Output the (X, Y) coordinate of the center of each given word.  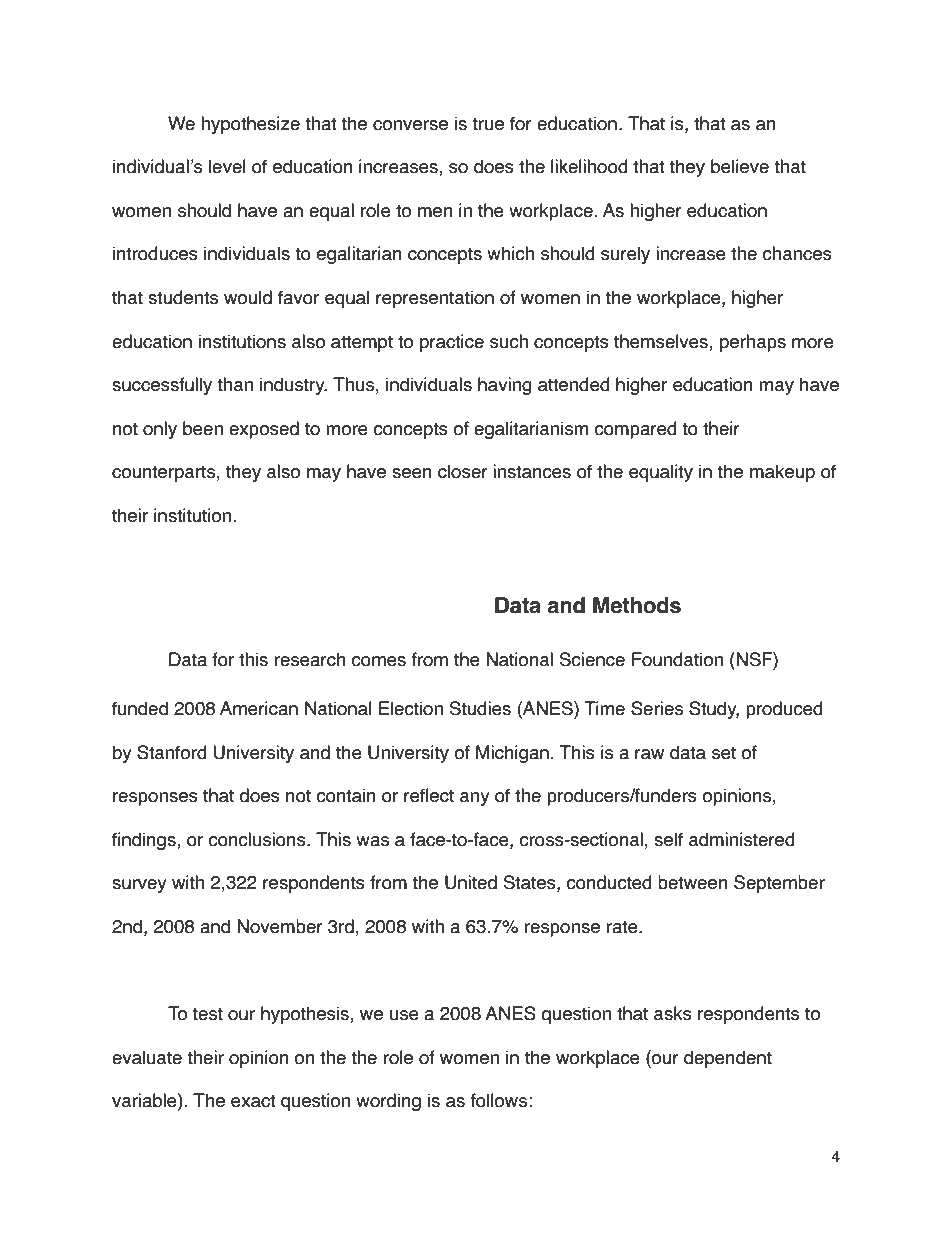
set (724, 753)
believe (740, 166)
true (488, 124)
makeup (782, 473)
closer (463, 471)
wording (388, 1102)
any (475, 799)
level (227, 166)
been (203, 428)
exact (253, 1101)
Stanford (172, 752)
